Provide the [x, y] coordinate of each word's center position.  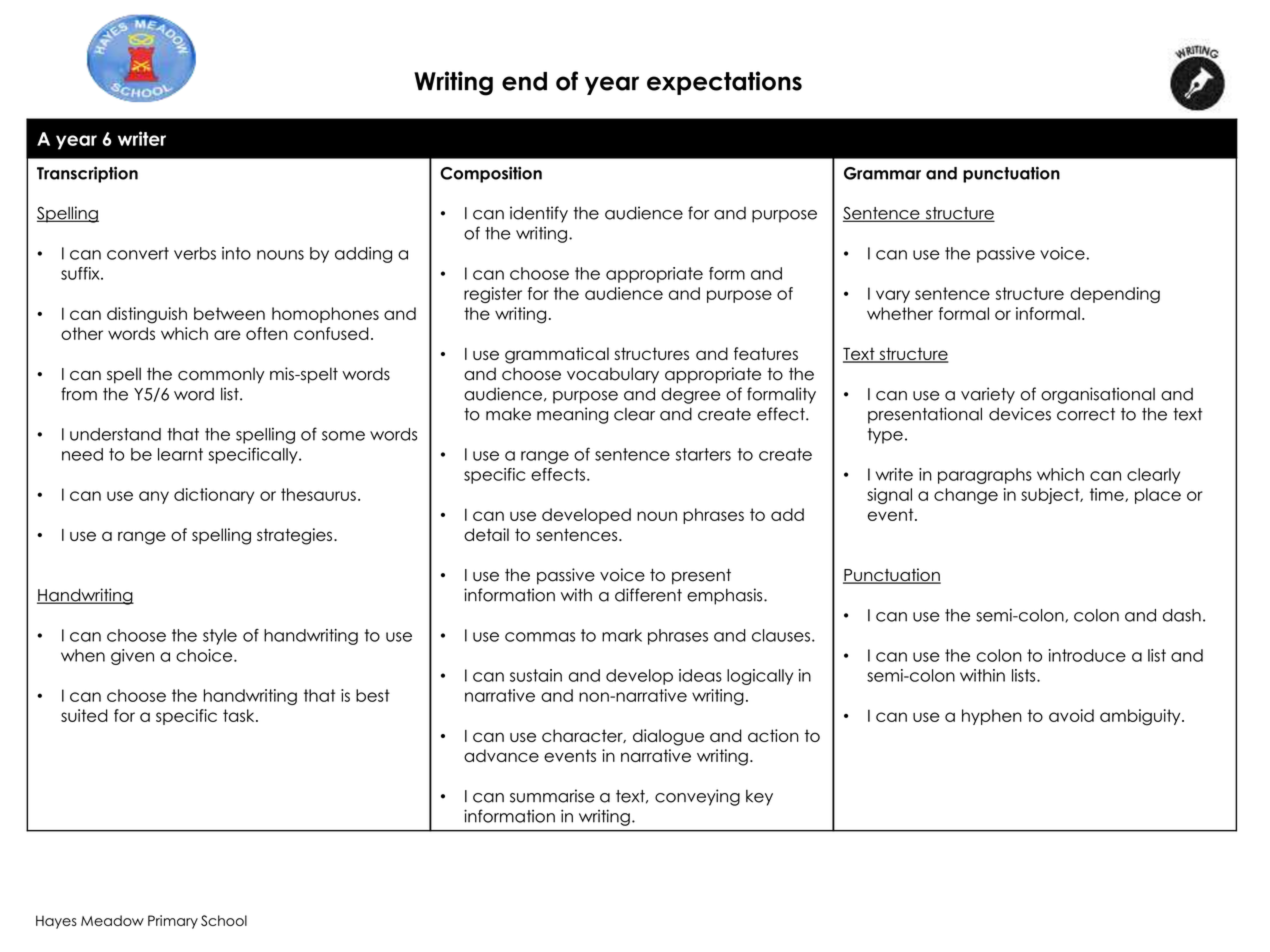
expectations [724, 83]
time [1108, 495]
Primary [173, 922]
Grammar [882, 173]
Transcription [87, 174]
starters [703, 454]
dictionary [214, 496]
